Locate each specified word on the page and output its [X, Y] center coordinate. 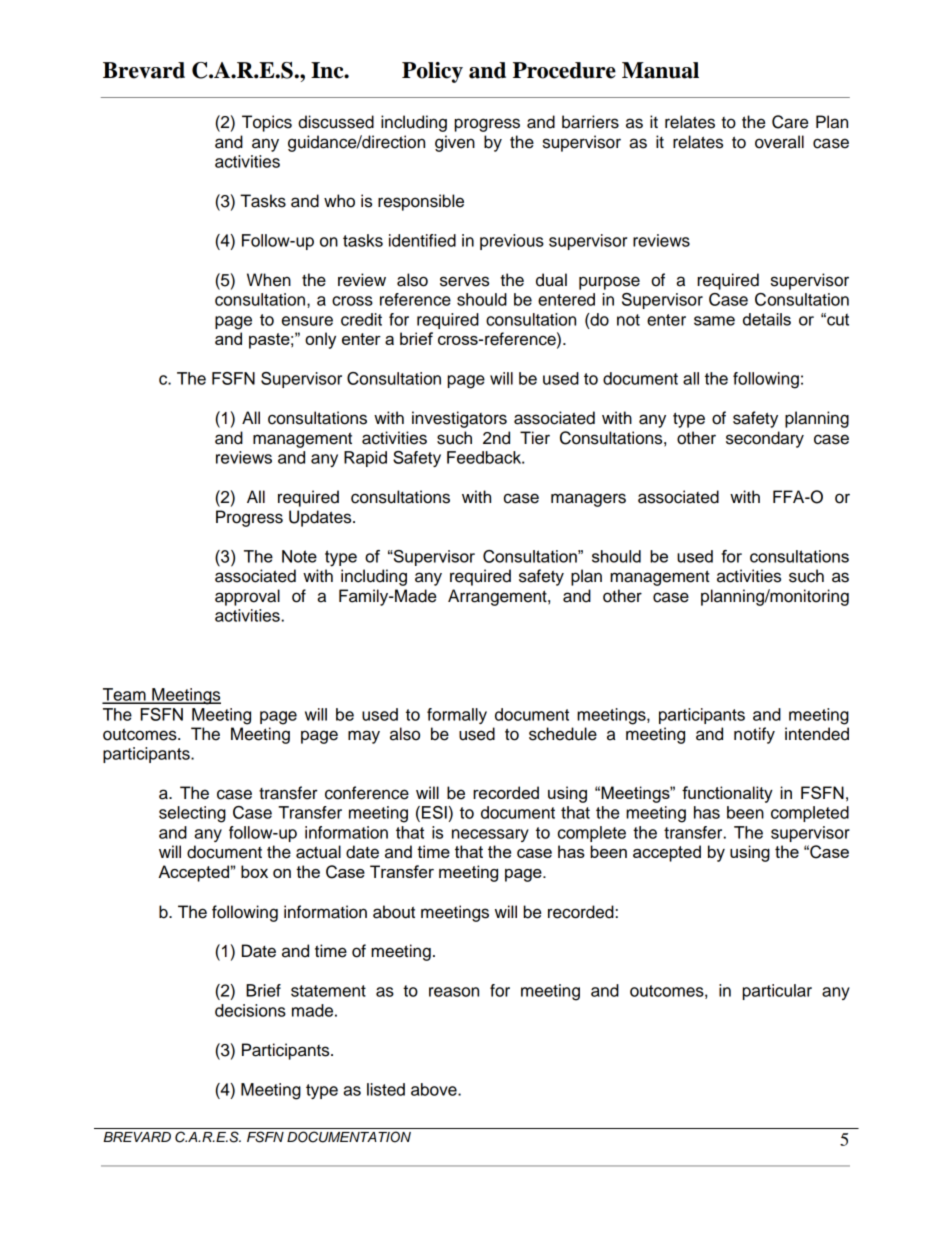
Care [790, 122]
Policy [432, 72]
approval [247, 597]
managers [588, 500]
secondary [765, 439]
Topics [267, 123]
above [435, 1089]
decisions [250, 1010]
